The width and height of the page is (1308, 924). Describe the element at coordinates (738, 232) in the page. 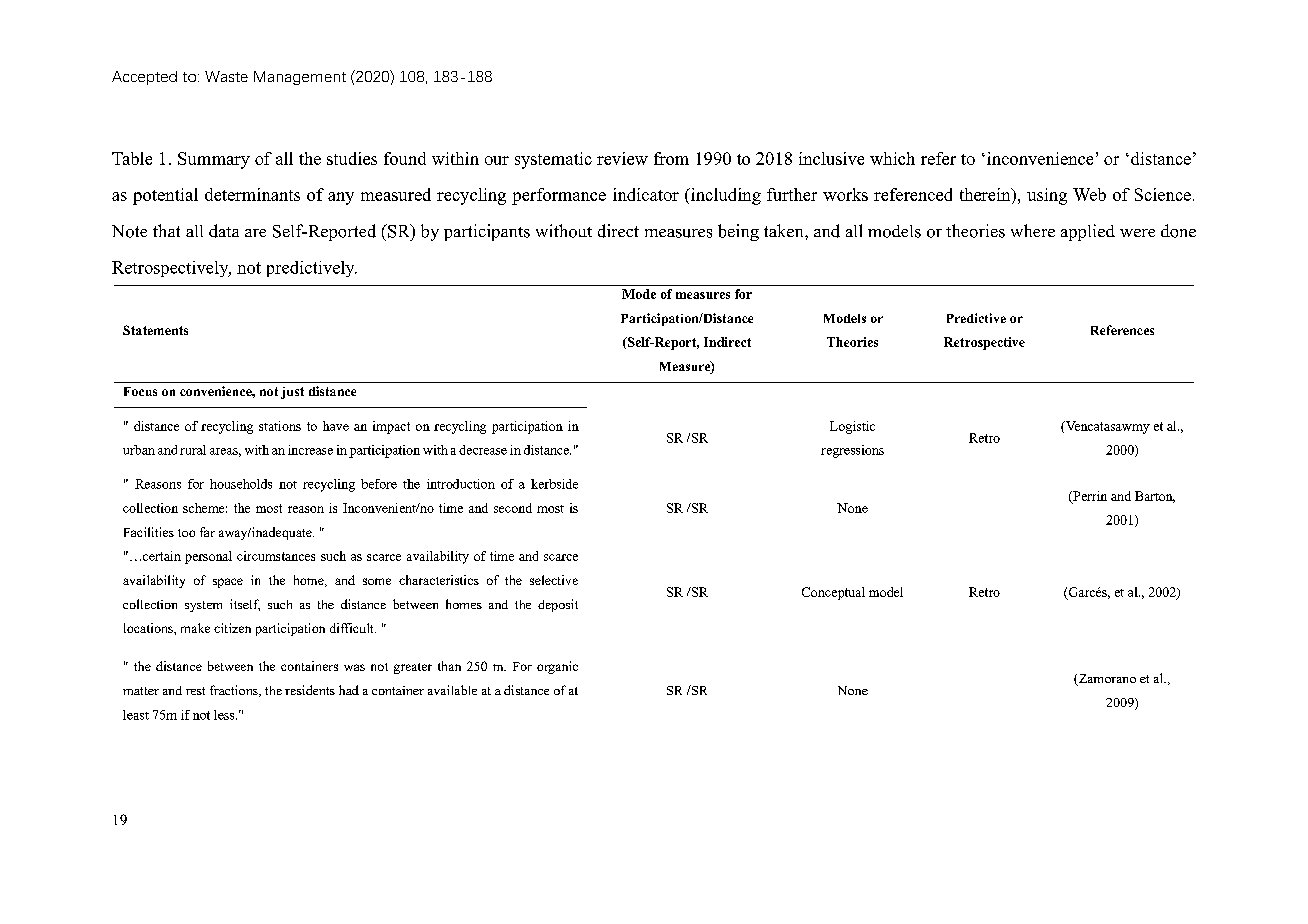

I see `being` at that location.
